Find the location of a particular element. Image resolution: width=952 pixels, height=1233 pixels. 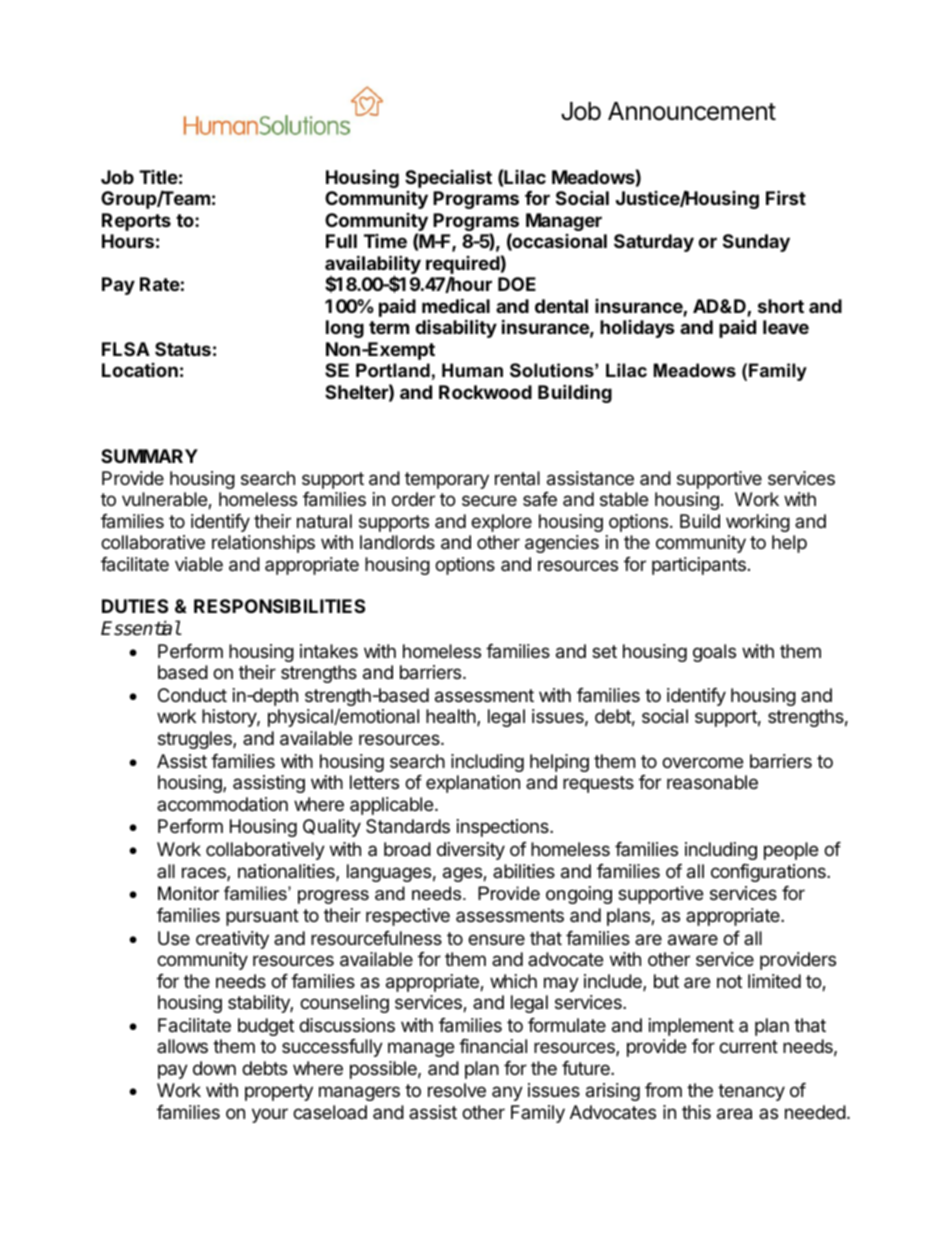

Status is located at coordinates (183, 349).
